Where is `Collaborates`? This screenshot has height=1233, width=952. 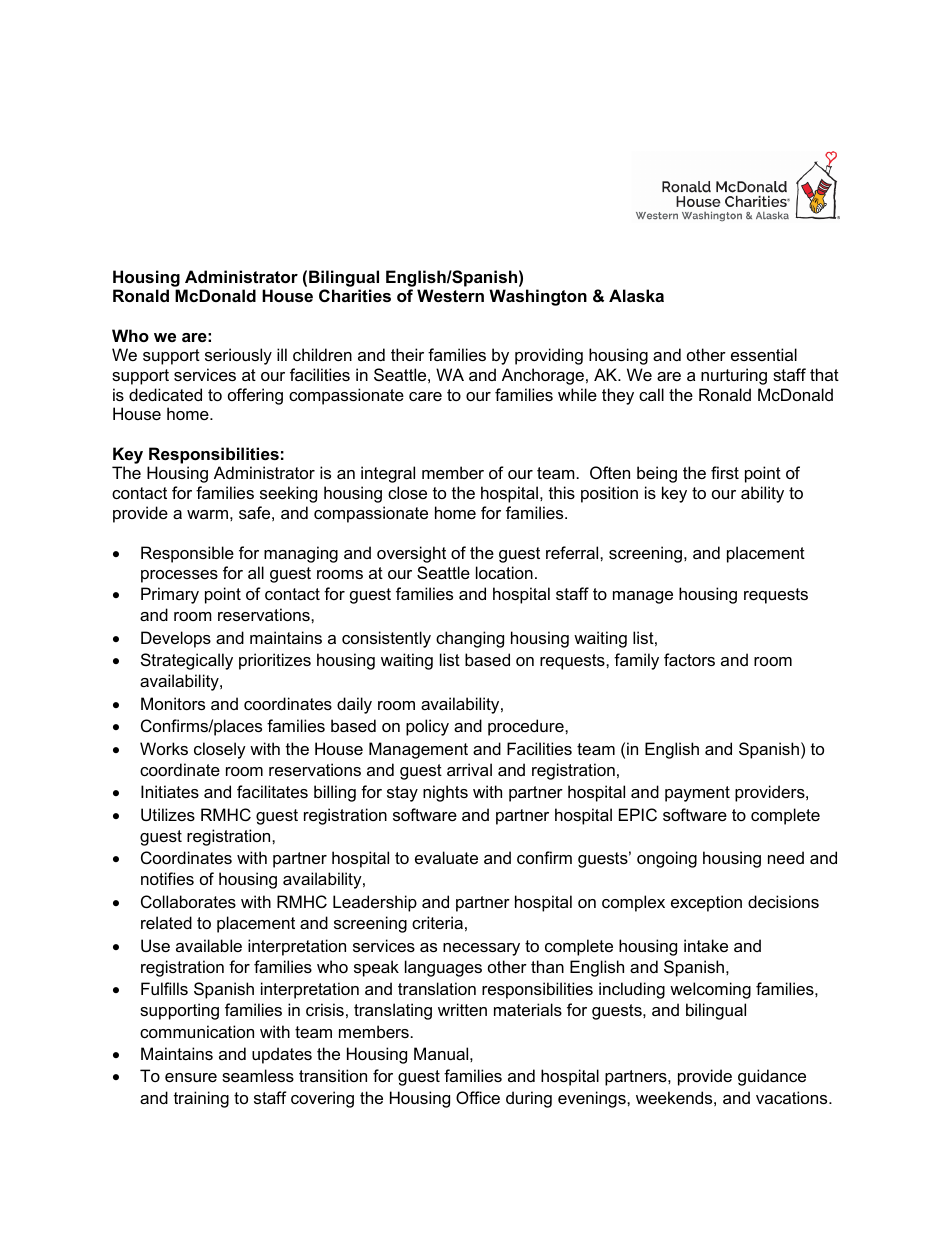
Collaborates is located at coordinates (188, 901).
